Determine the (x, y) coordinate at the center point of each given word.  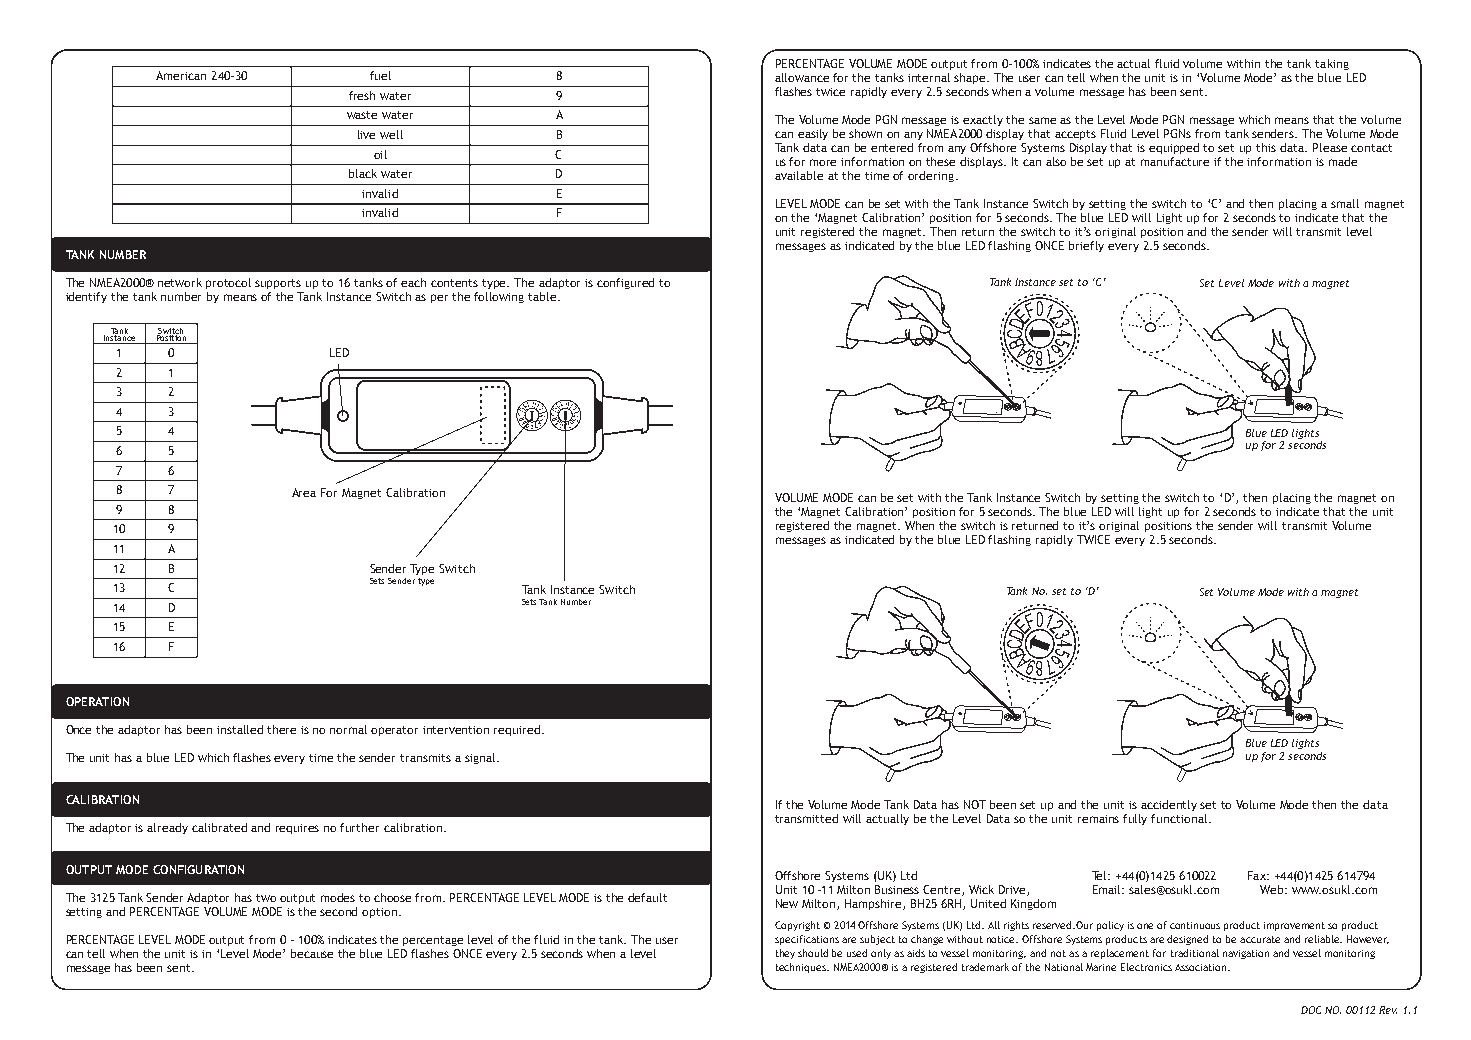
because (312, 953)
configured (625, 283)
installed (240, 729)
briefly (1086, 246)
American (181, 75)
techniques (802, 968)
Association (1202, 967)
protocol (228, 283)
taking (1332, 64)
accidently (1169, 805)
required (518, 730)
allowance (802, 77)
